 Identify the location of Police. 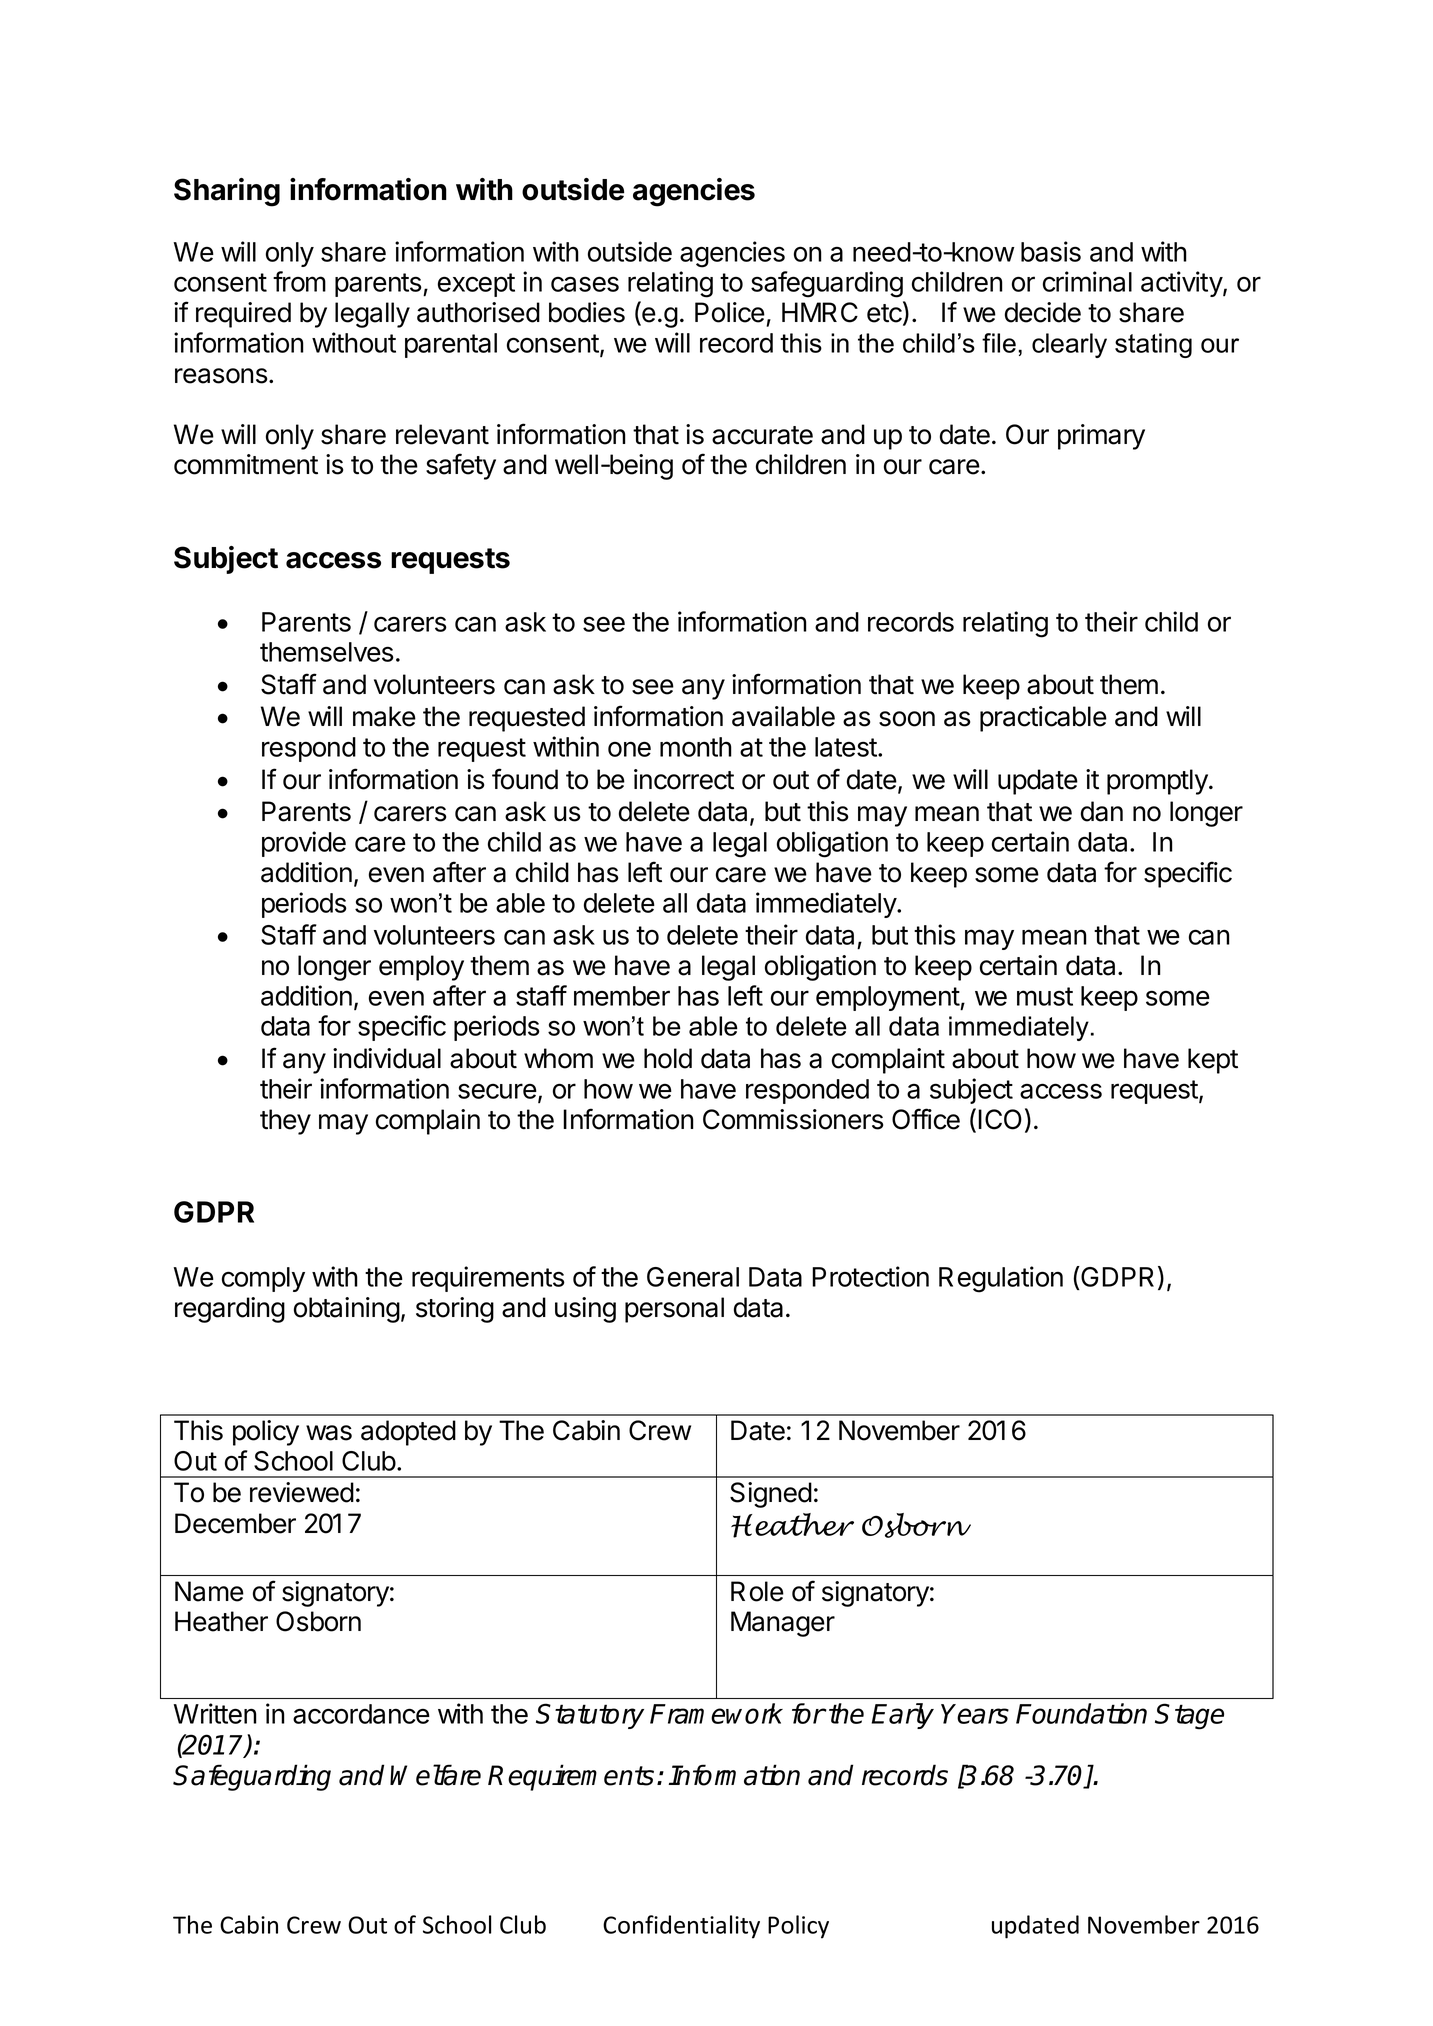
(730, 312).
